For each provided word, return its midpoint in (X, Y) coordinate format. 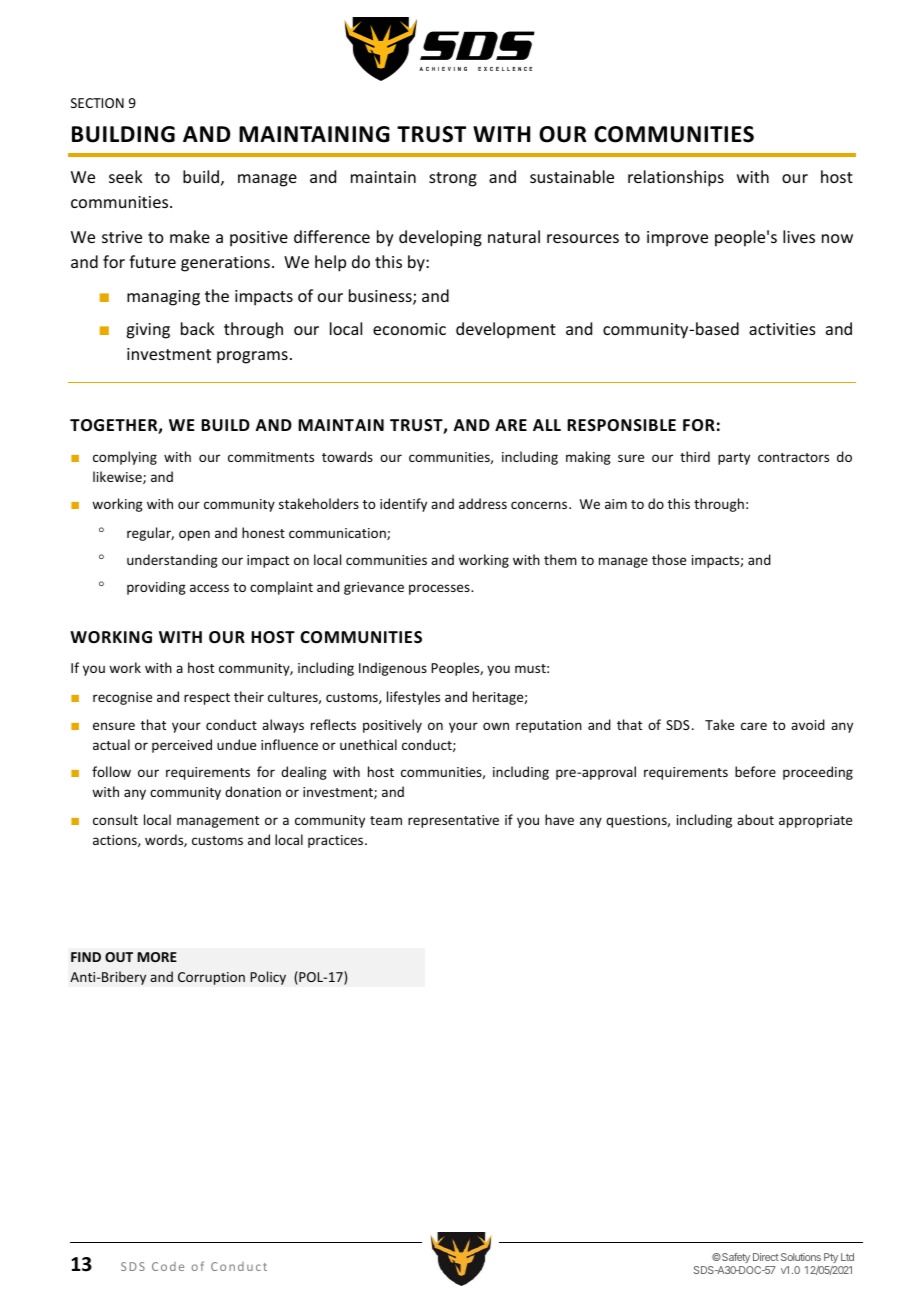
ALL (547, 425)
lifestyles (413, 698)
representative (453, 821)
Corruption (211, 978)
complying (125, 458)
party (734, 459)
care (754, 726)
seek (126, 176)
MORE (157, 957)
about (755, 819)
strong (453, 179)
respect (207, 699)
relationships (676, 178)
